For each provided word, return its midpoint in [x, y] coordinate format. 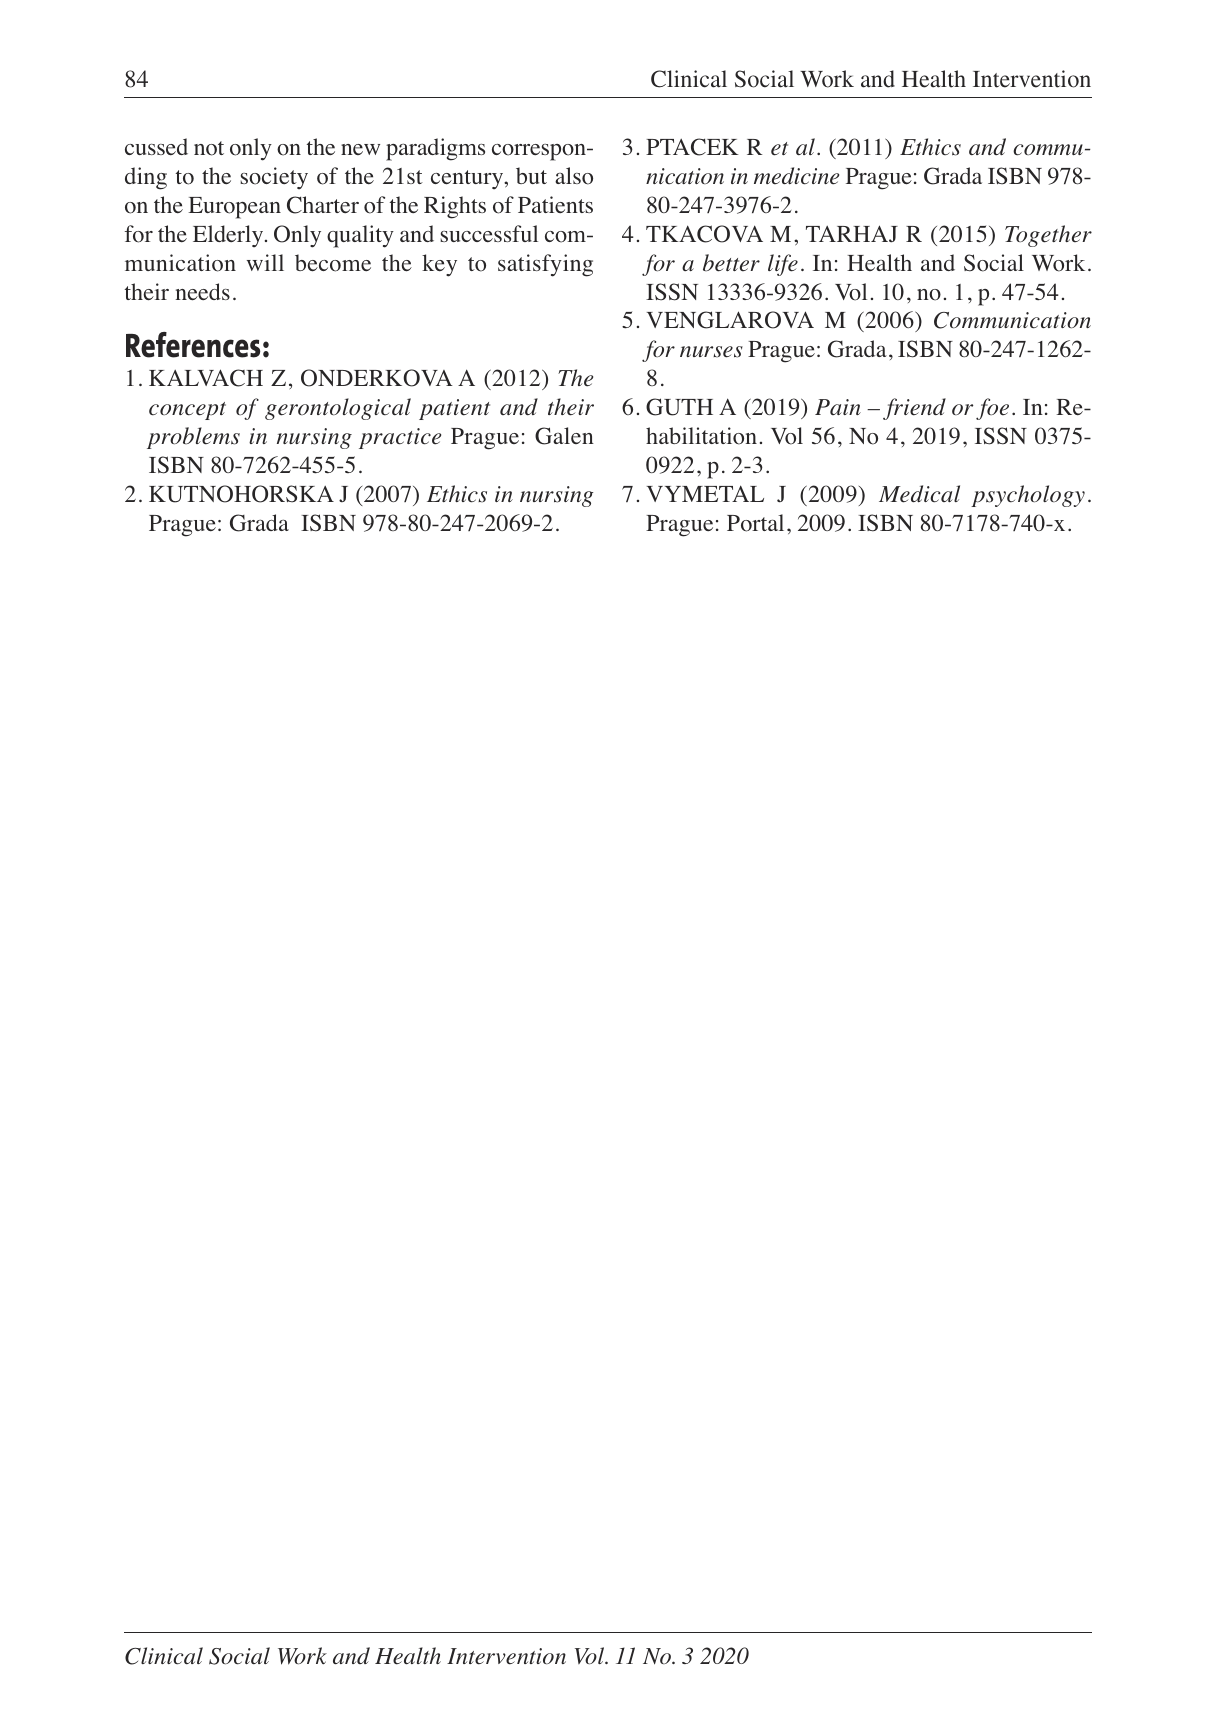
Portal [755, 523]
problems [193, 438]
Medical [919, 494]
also [574, 176]
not [209, 148]
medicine [796, 176]
